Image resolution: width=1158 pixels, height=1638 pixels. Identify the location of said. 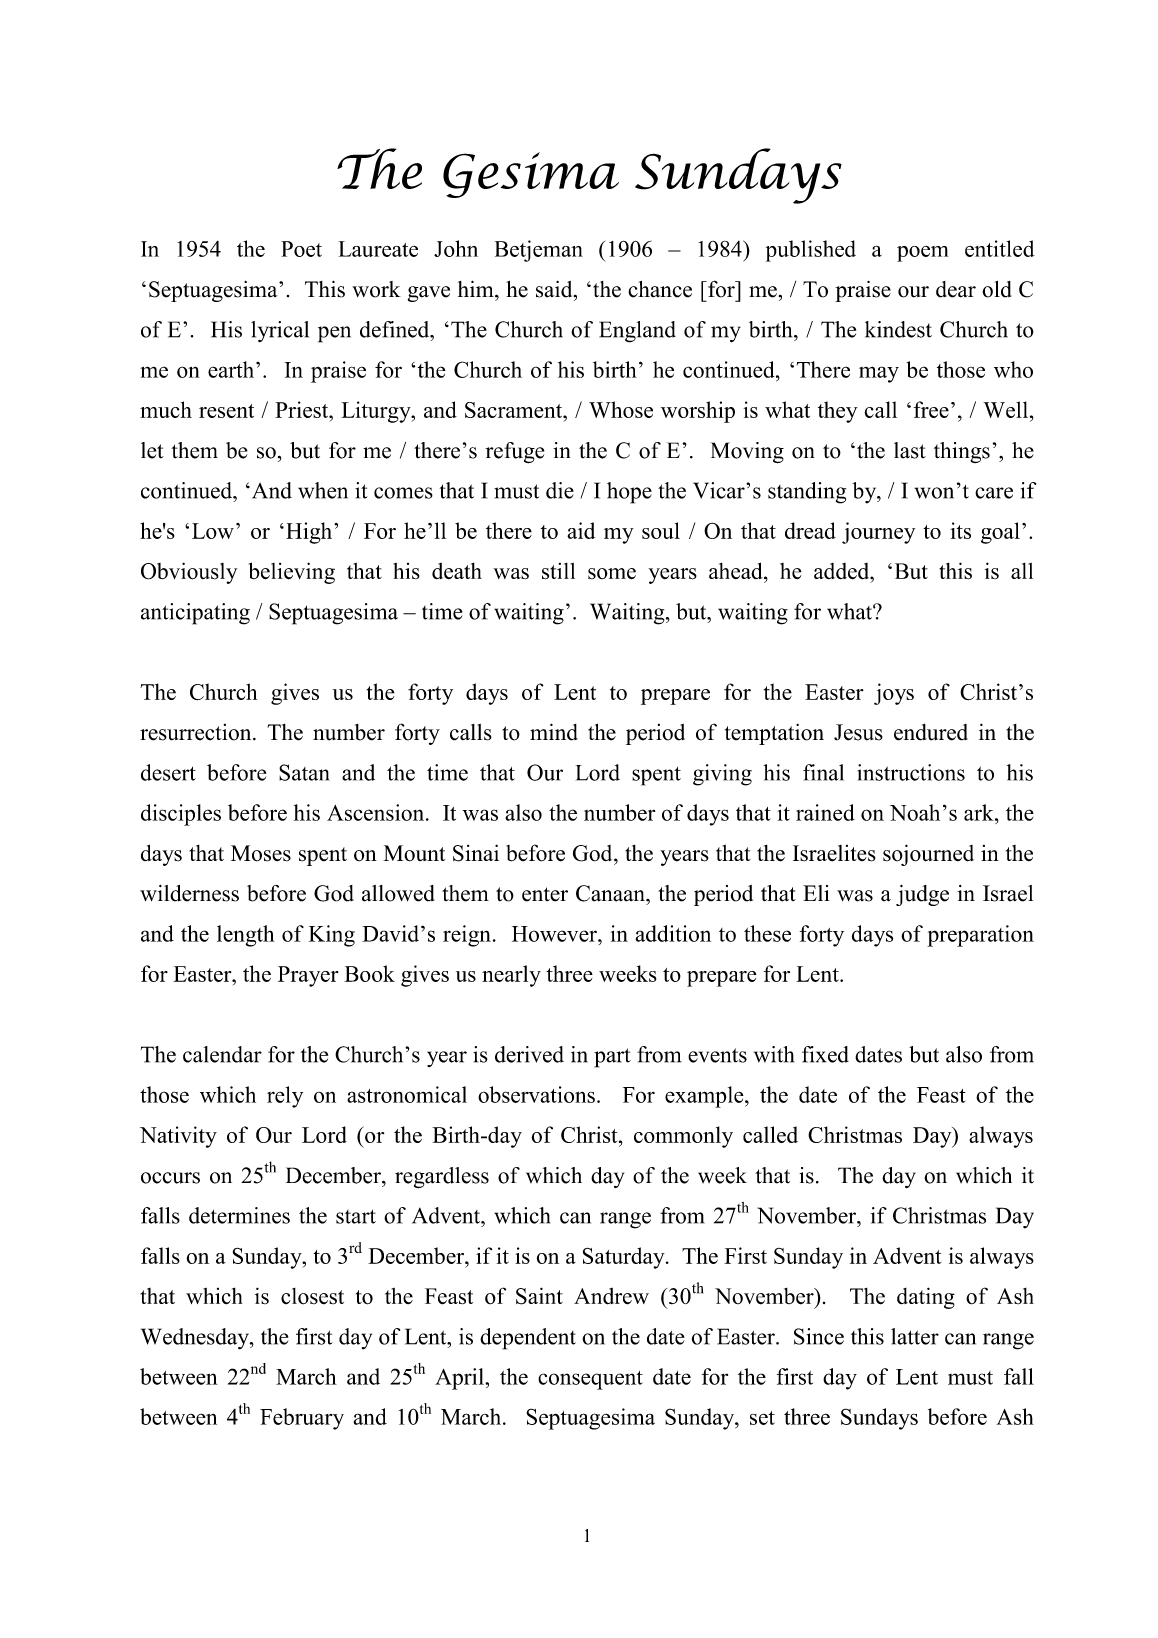
(555, 289).
